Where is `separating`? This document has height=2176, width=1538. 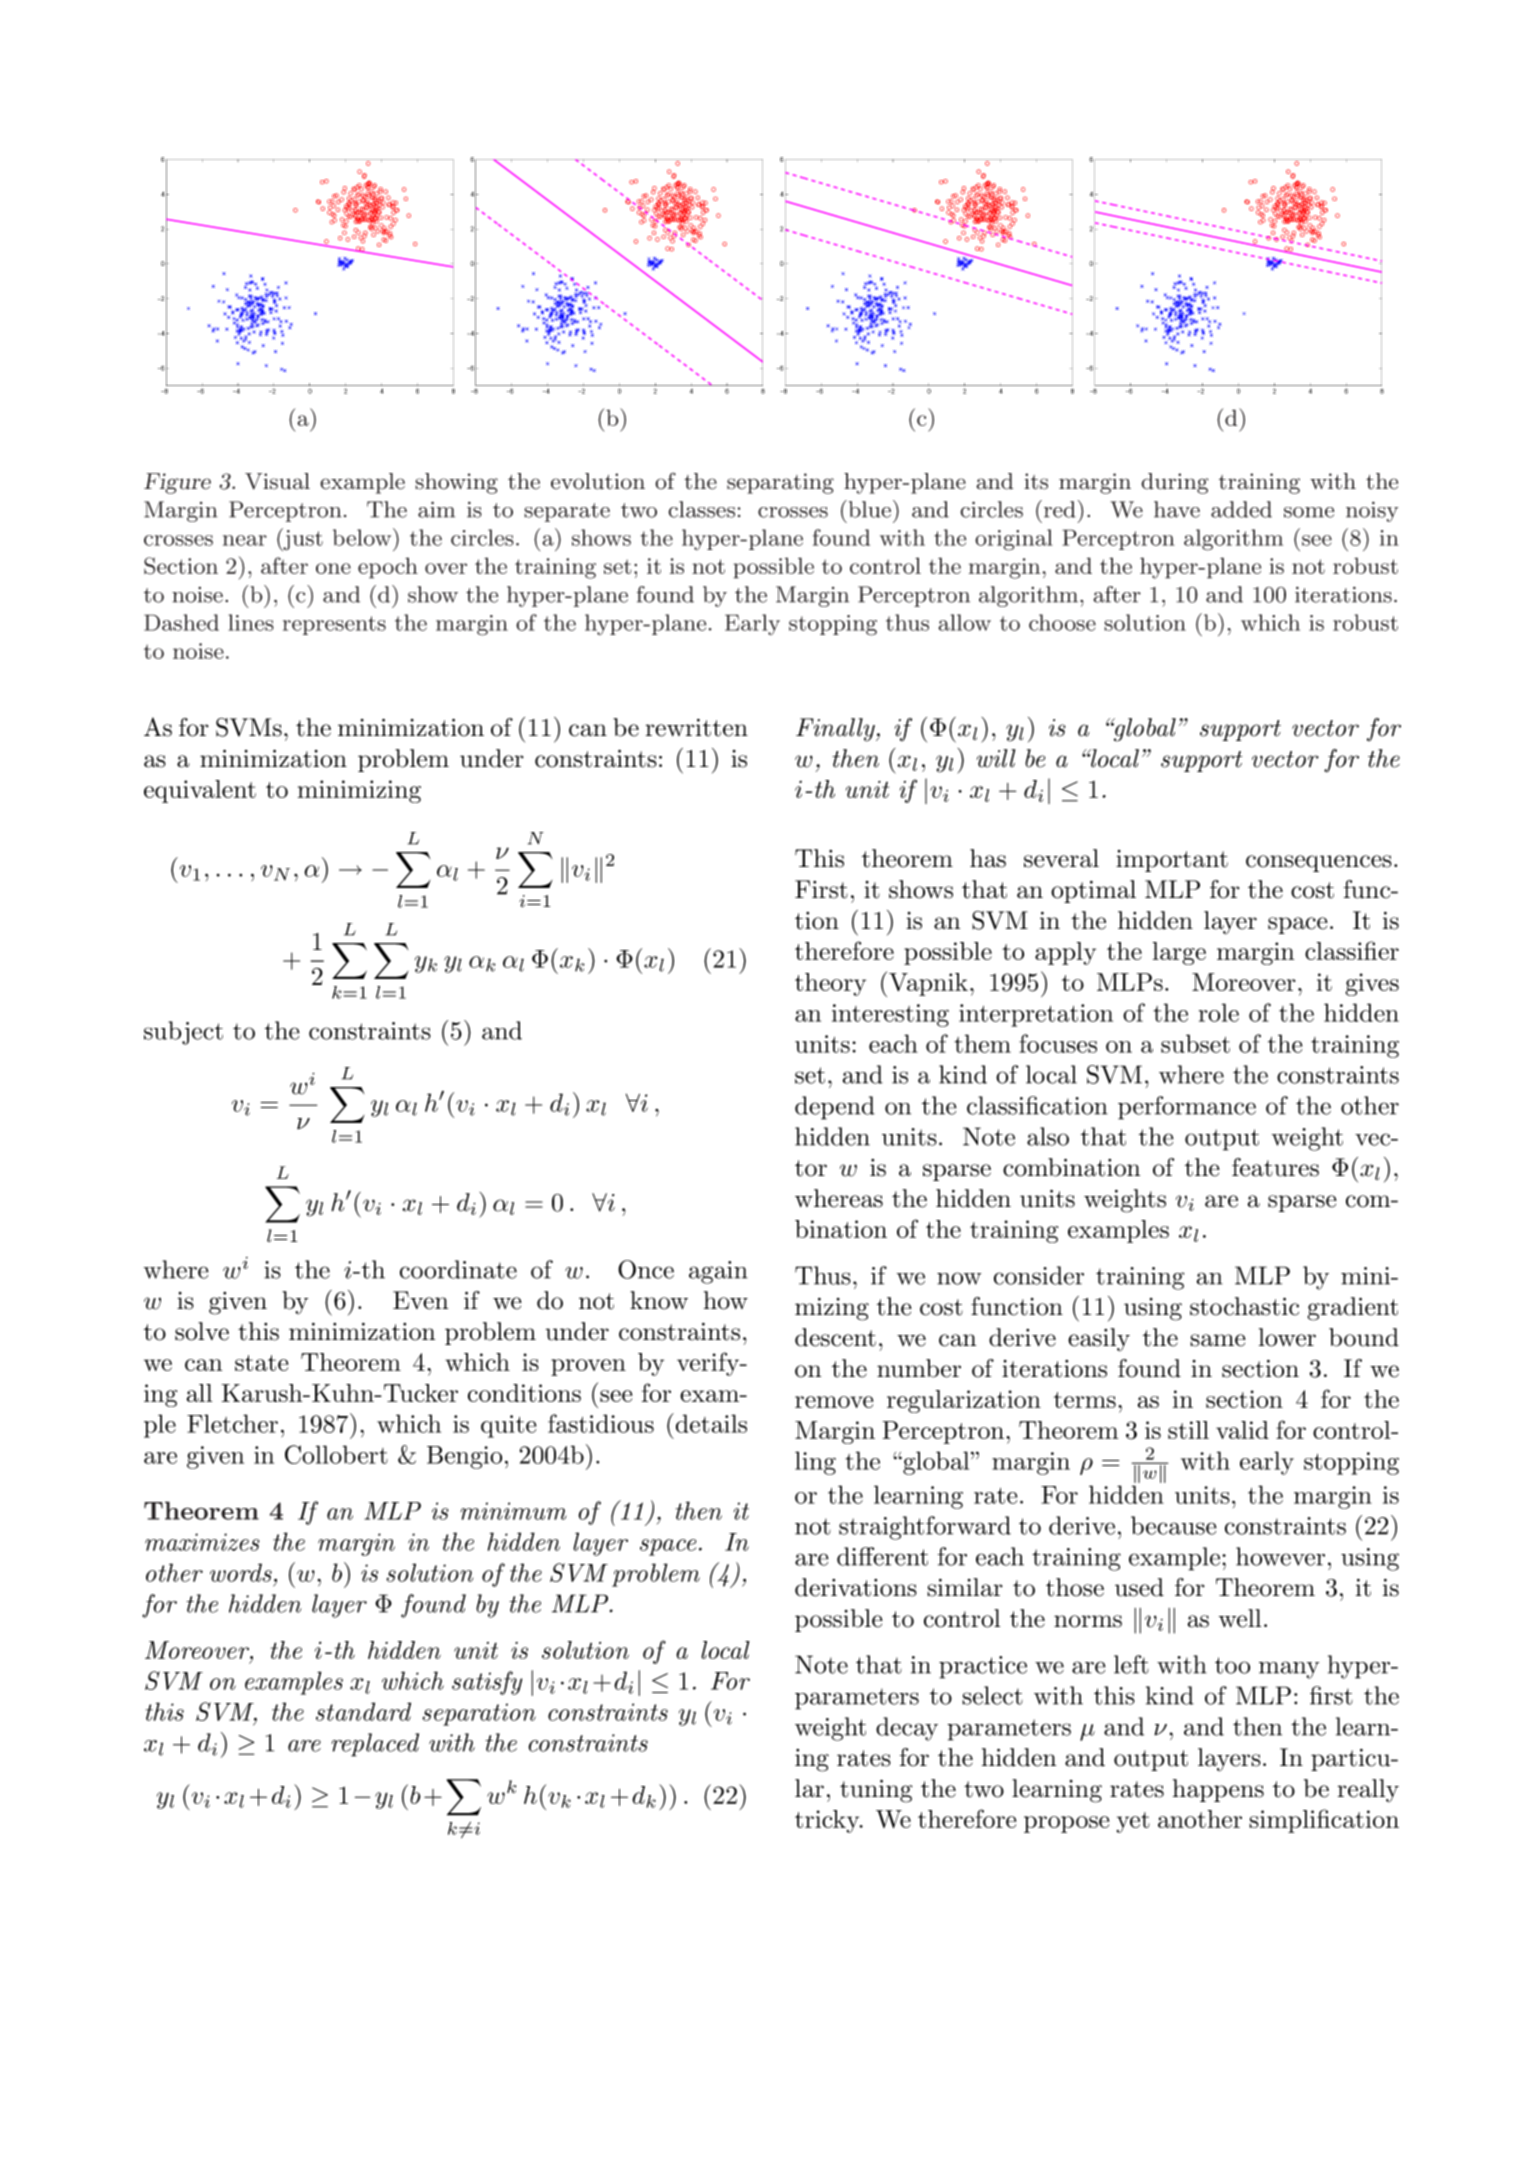
separating is located at coordinates (780, 483).
